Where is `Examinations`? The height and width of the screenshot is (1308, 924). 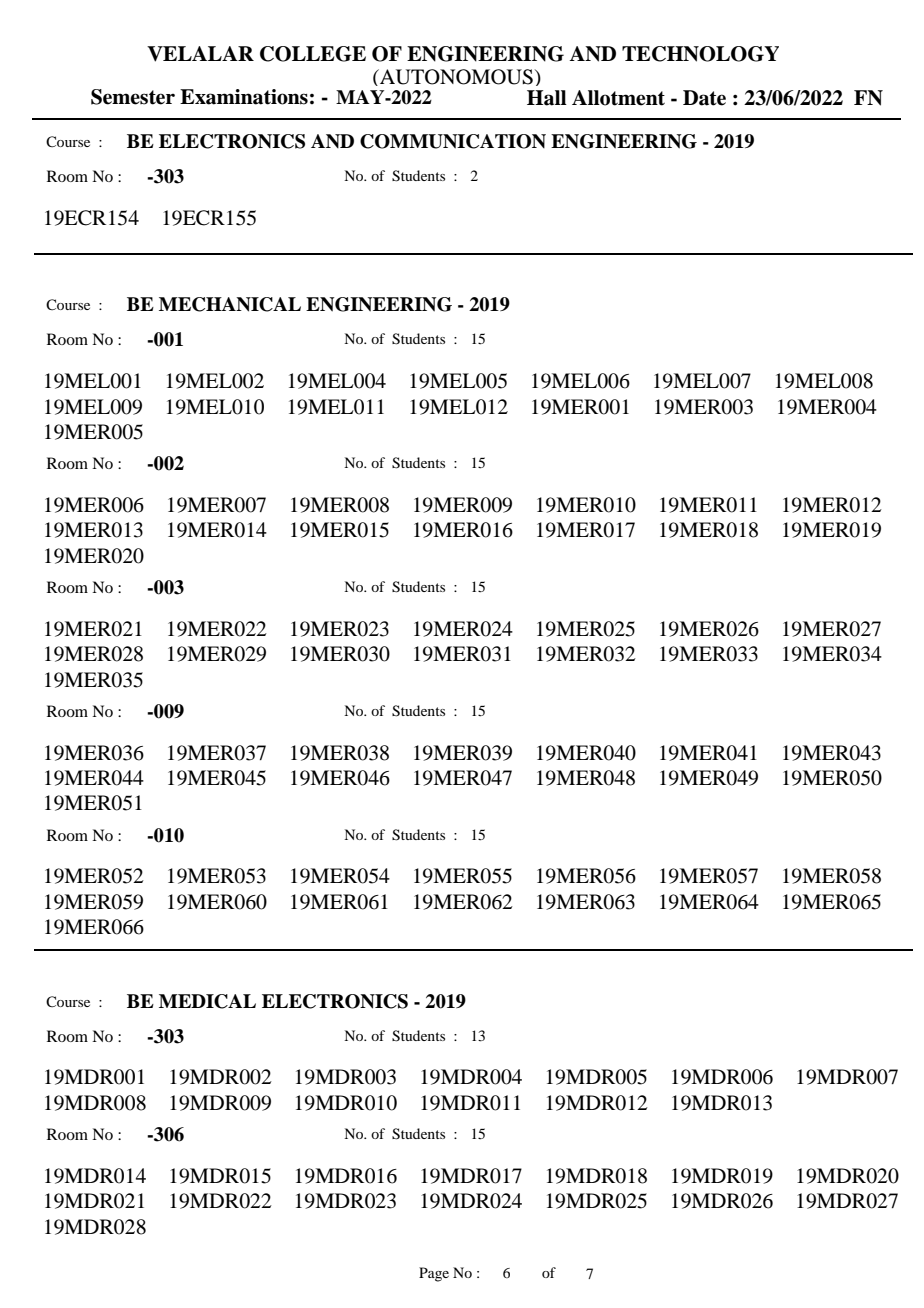 Examinations is located at coordinates (244, 97).
